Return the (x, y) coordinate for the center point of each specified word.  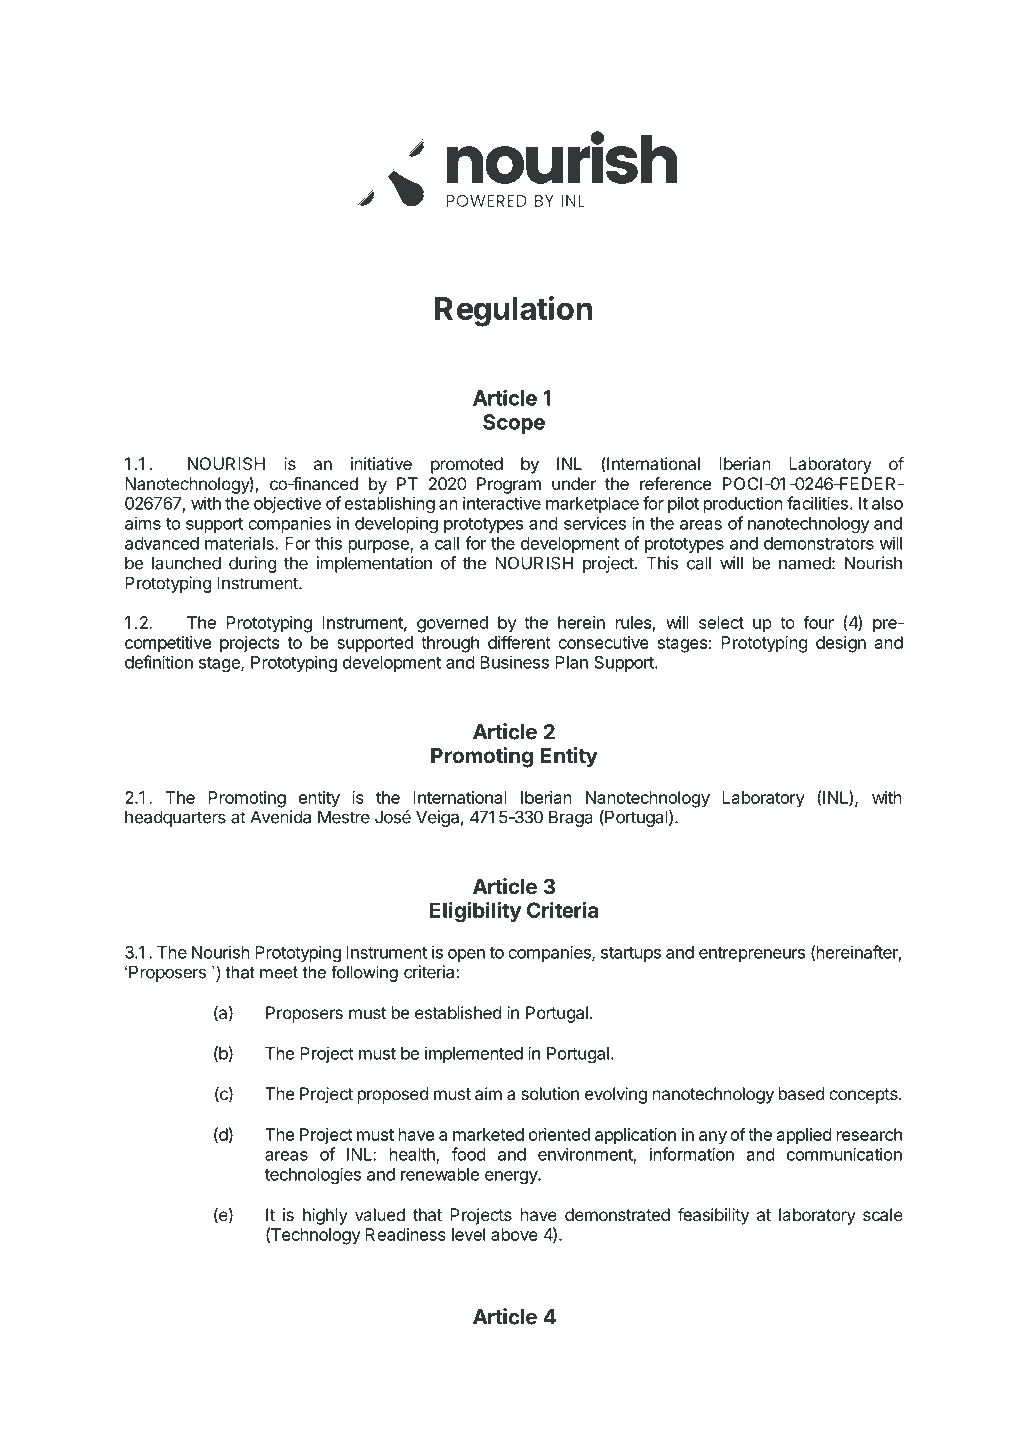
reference (675, 483)
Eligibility (475, 912)
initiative (381, 463)
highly (325, 1216)
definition (159, 662)
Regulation (513, 311)
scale (883, 1214)
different (519, 642)
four (818, 622)
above (514, 1234)
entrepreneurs (752, 954)
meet (279, 972)
